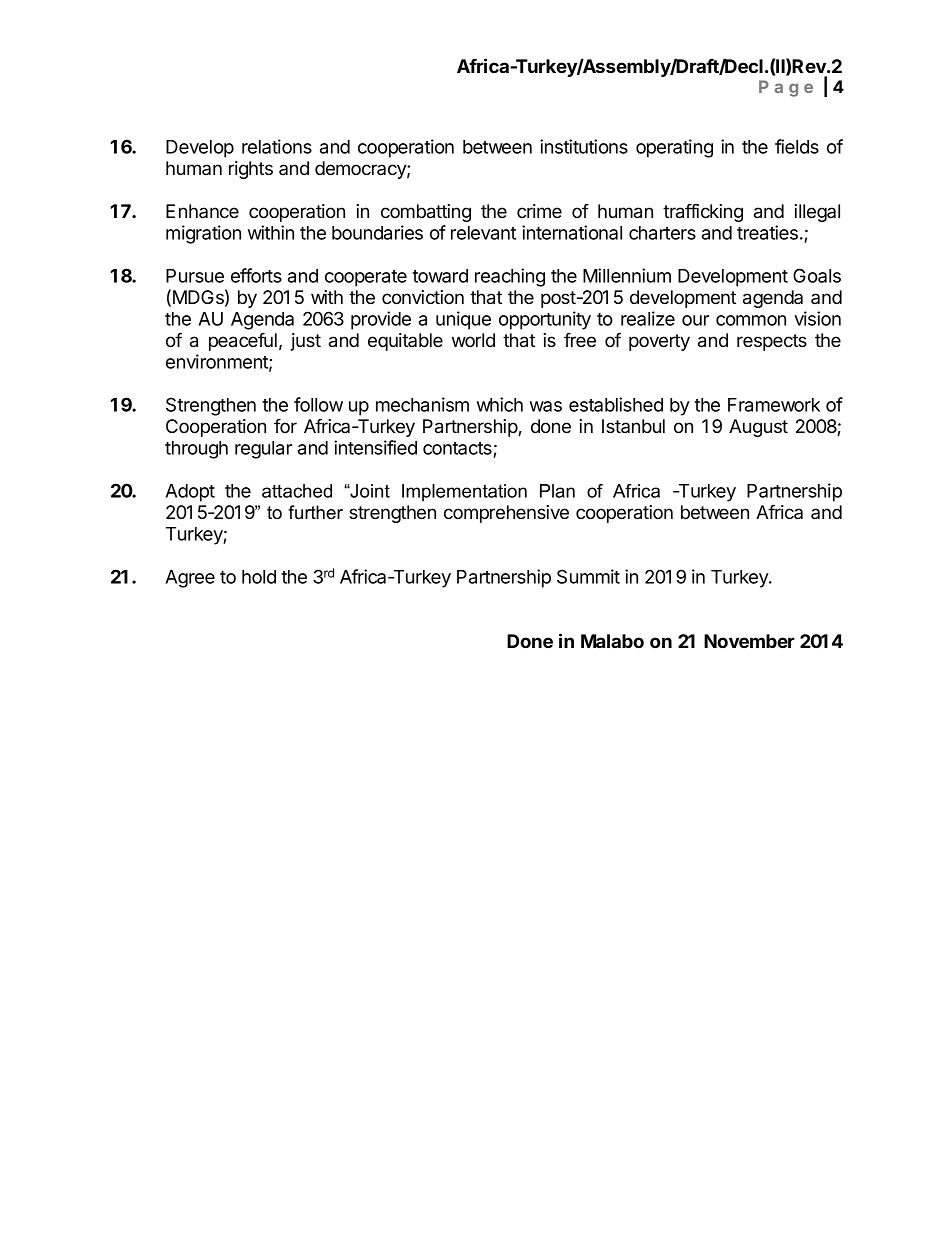  What do you see at coordinates (318, 404) in the screenshot?
I see `follow` at bounding box center [318, 404].
